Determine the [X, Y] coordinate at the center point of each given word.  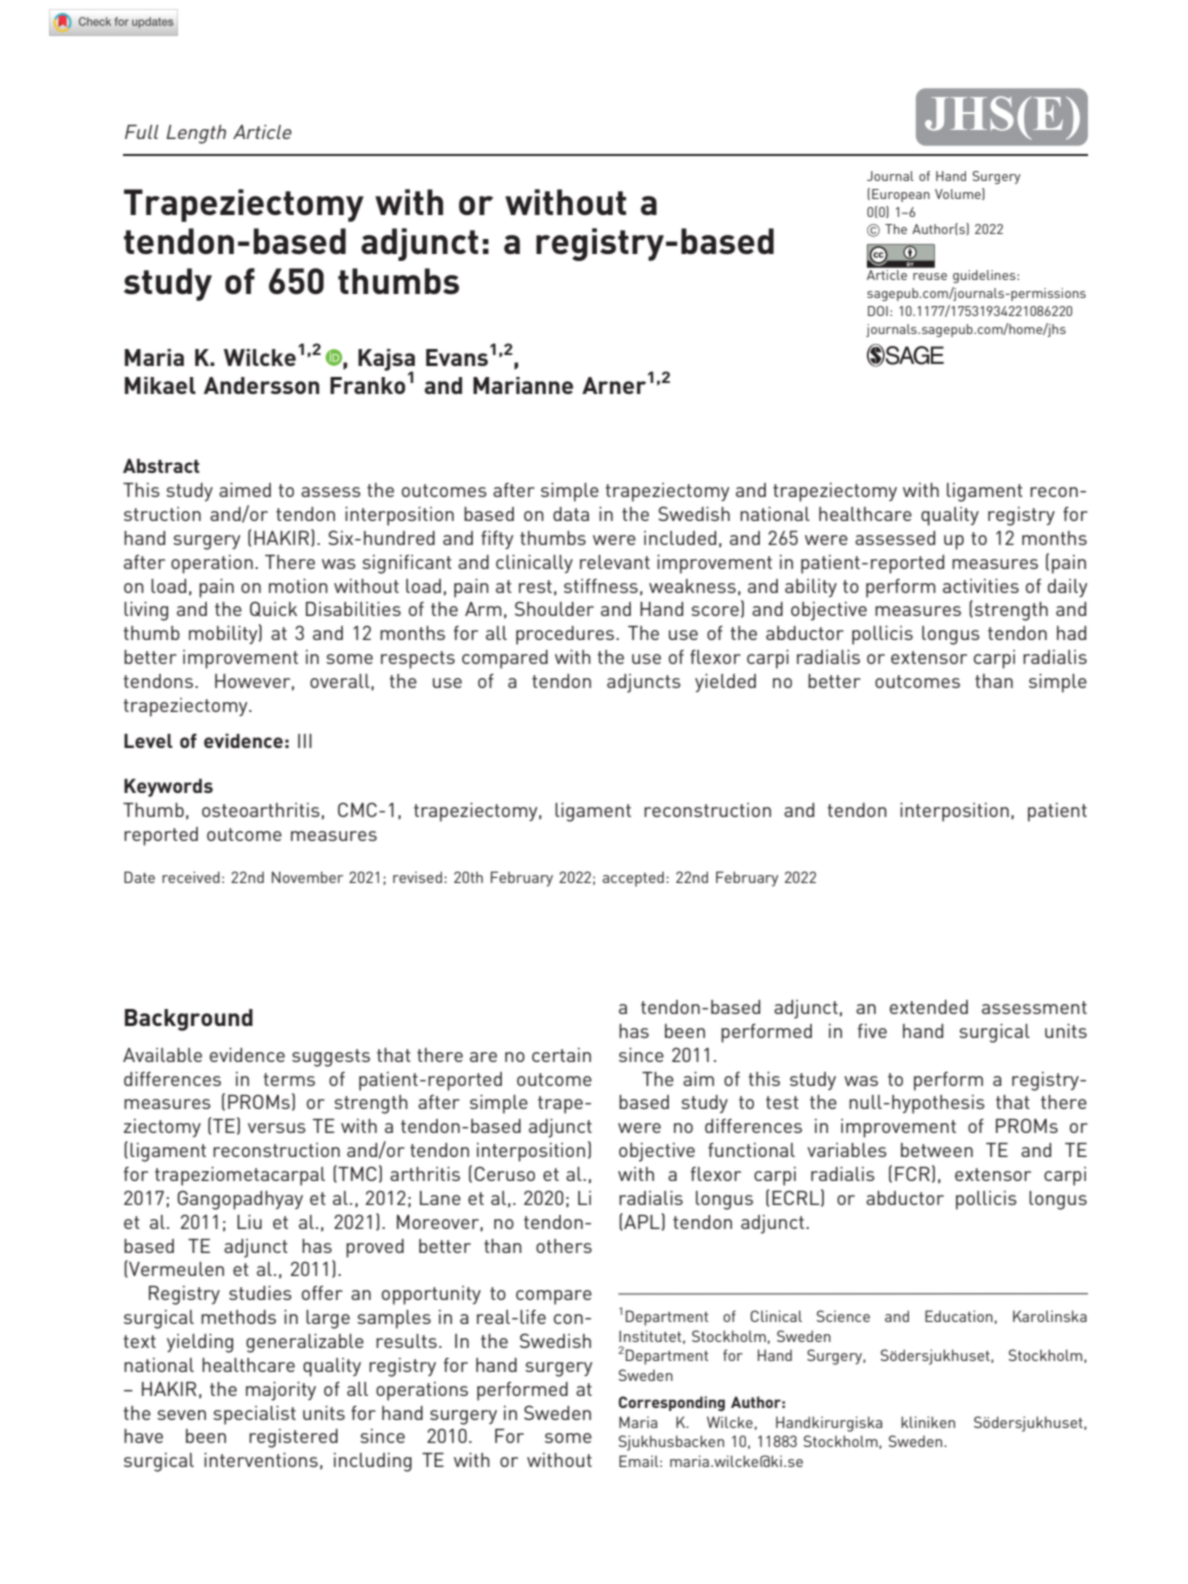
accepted [633, 879]
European [901, 195]
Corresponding [672, 1403]
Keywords [168, 788]
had [1071, 633]
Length [196, 134]
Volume [959, 194]
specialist [254, 1415]
